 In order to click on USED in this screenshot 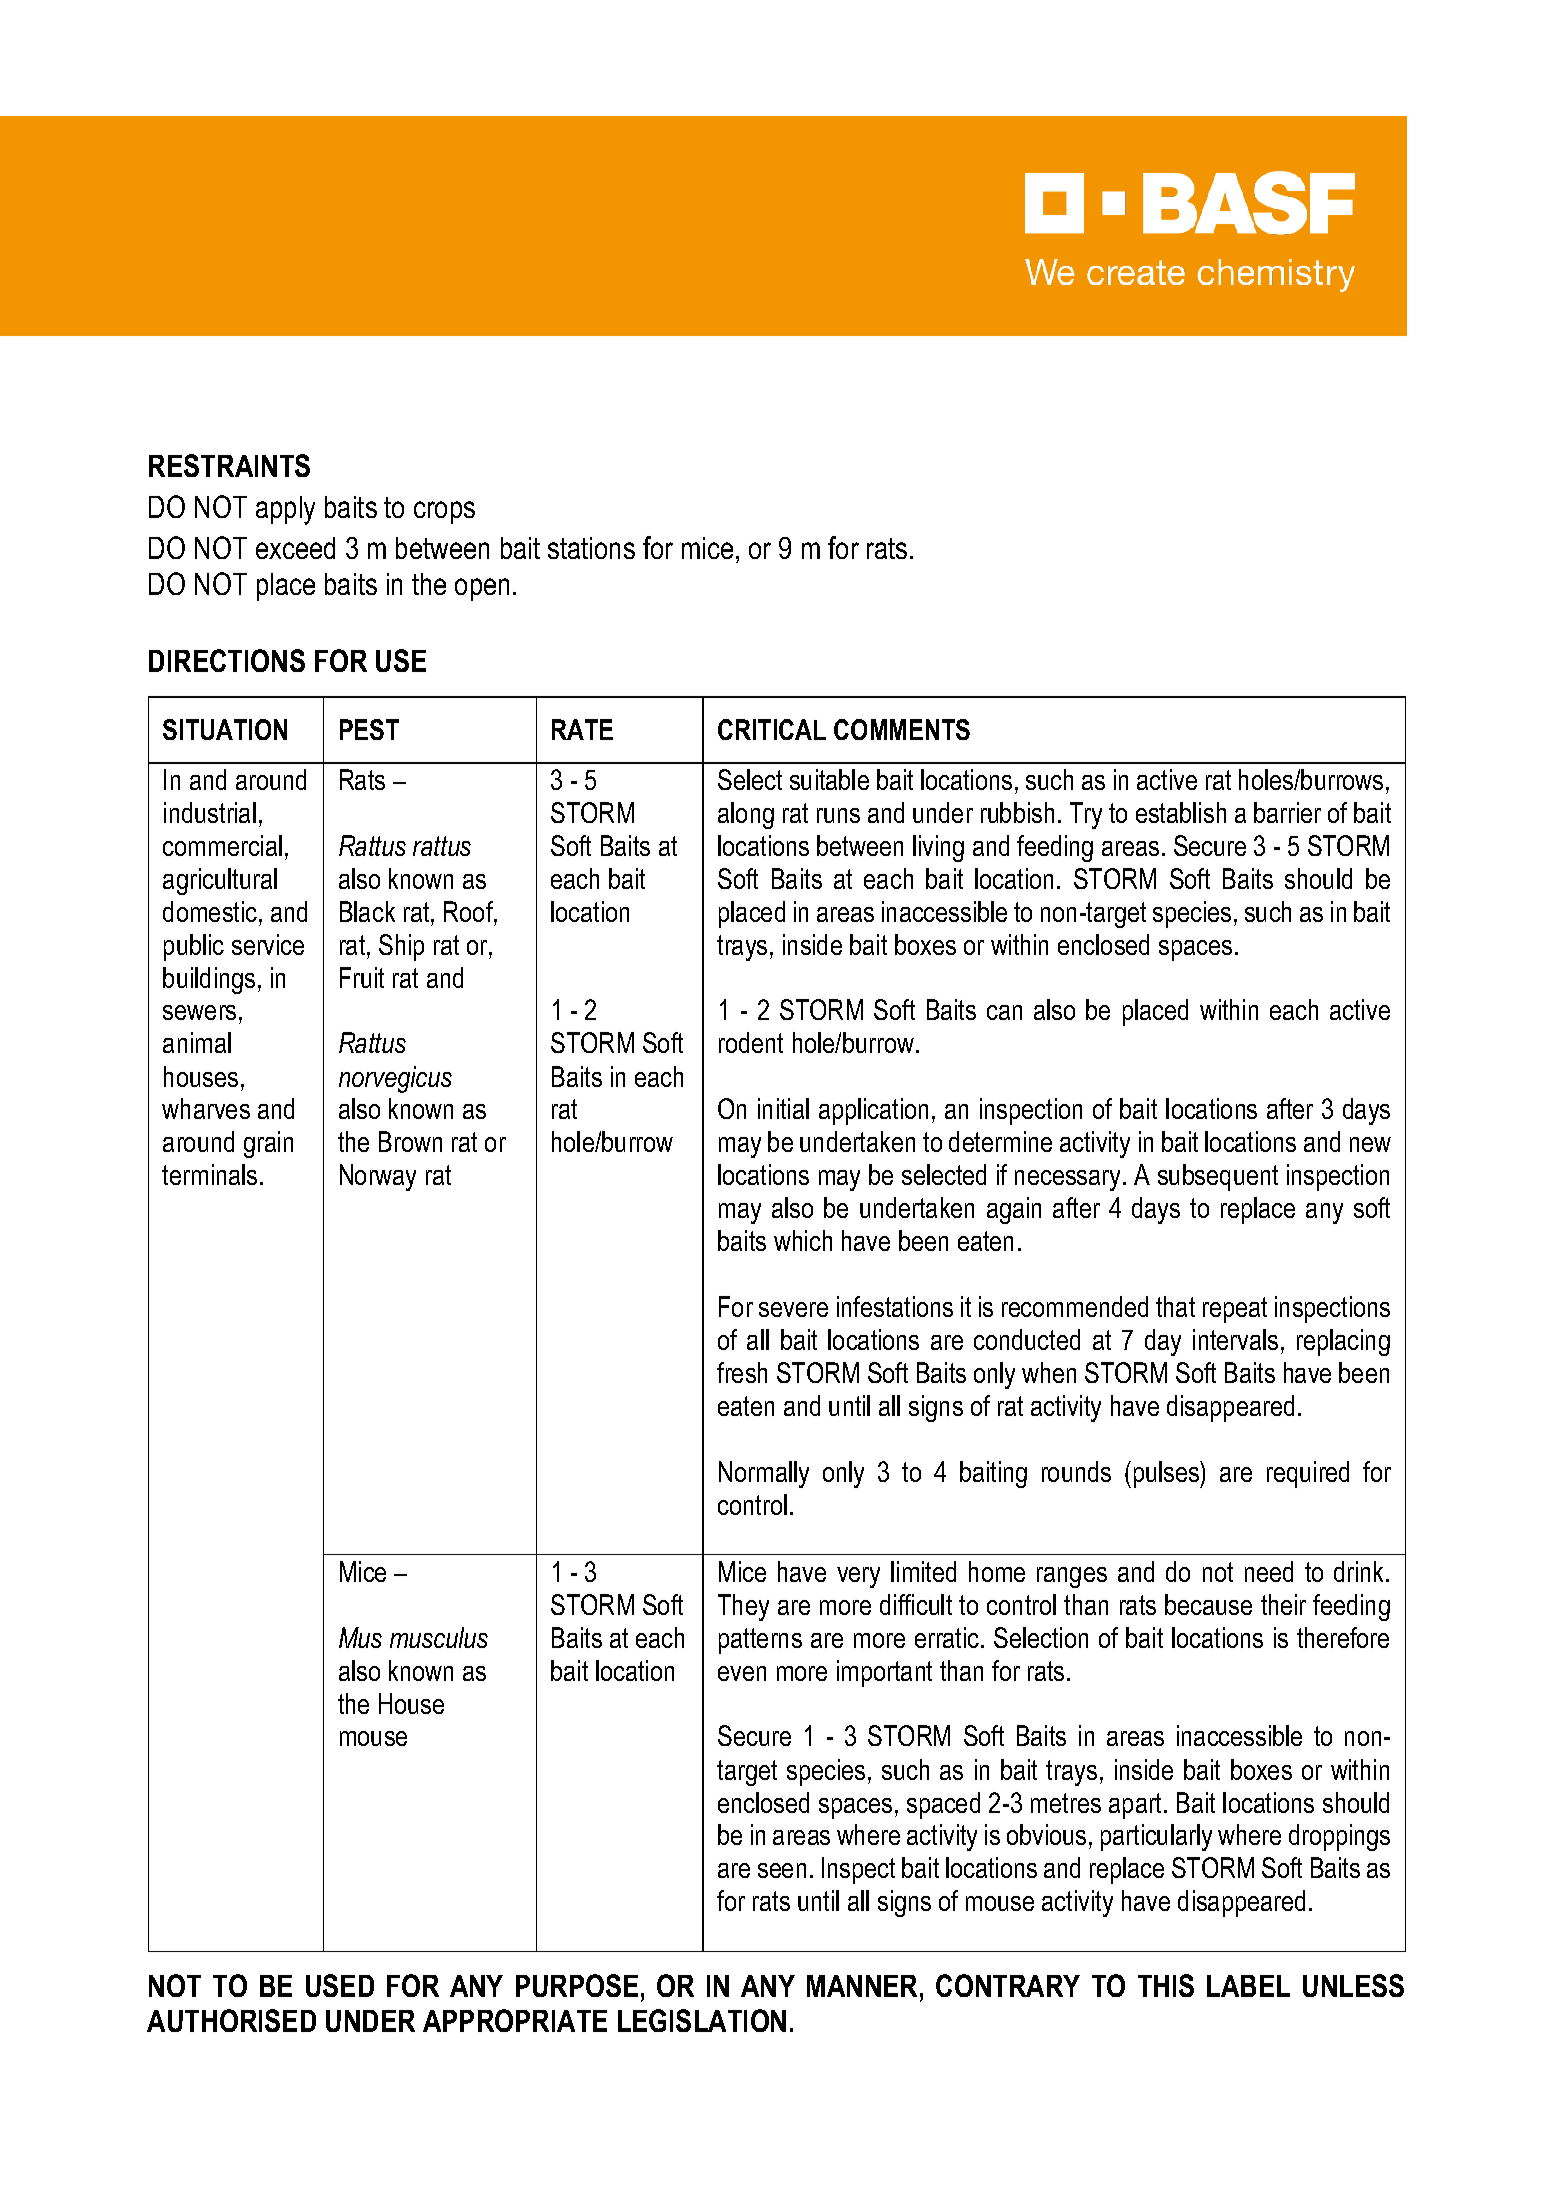, I will do `click(340, 1985)`.
